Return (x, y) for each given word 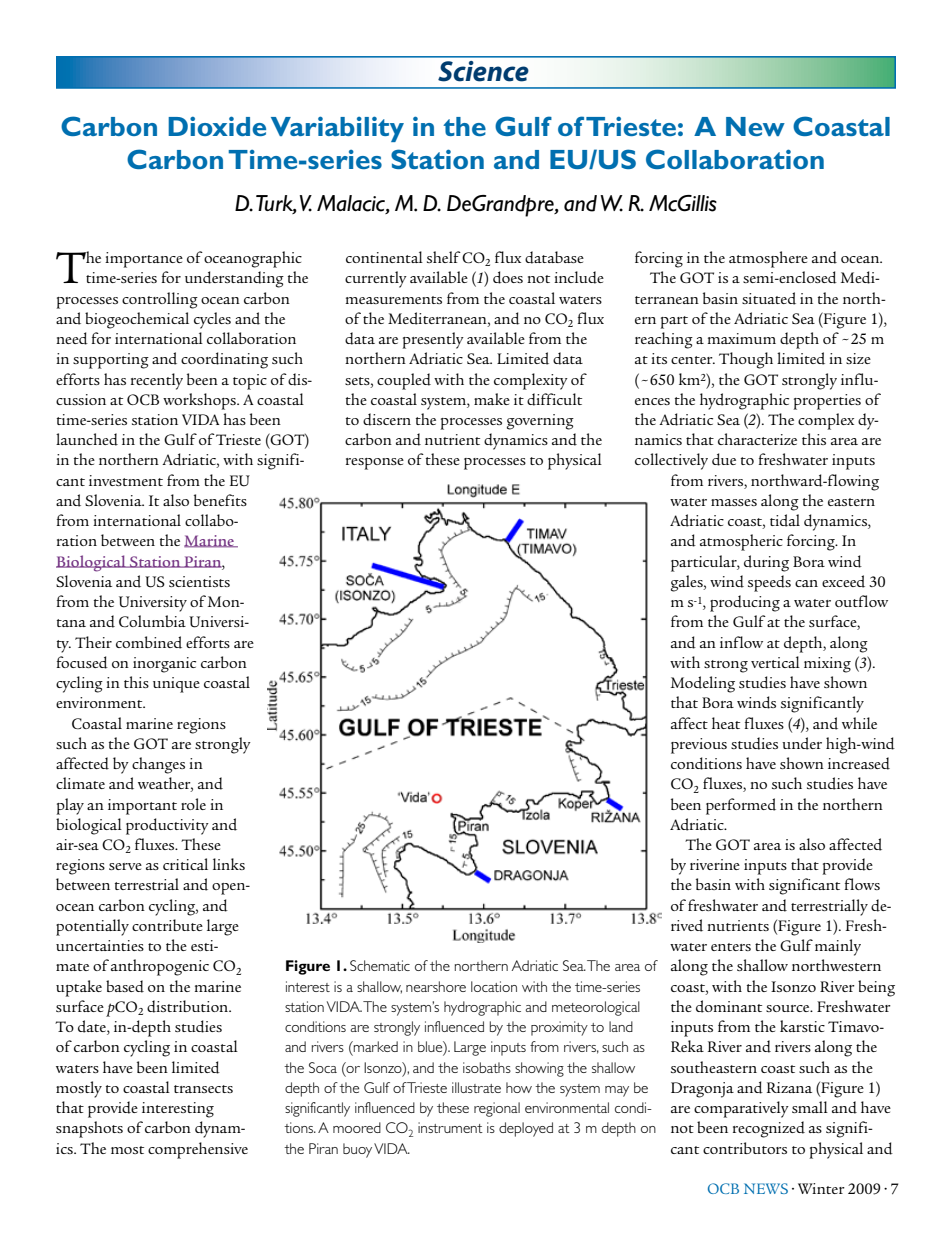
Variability (337, 129)
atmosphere (768, 259)
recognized (769, 1129)
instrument (450, 1127)
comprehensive (198, 1150)
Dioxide (217, 126)
